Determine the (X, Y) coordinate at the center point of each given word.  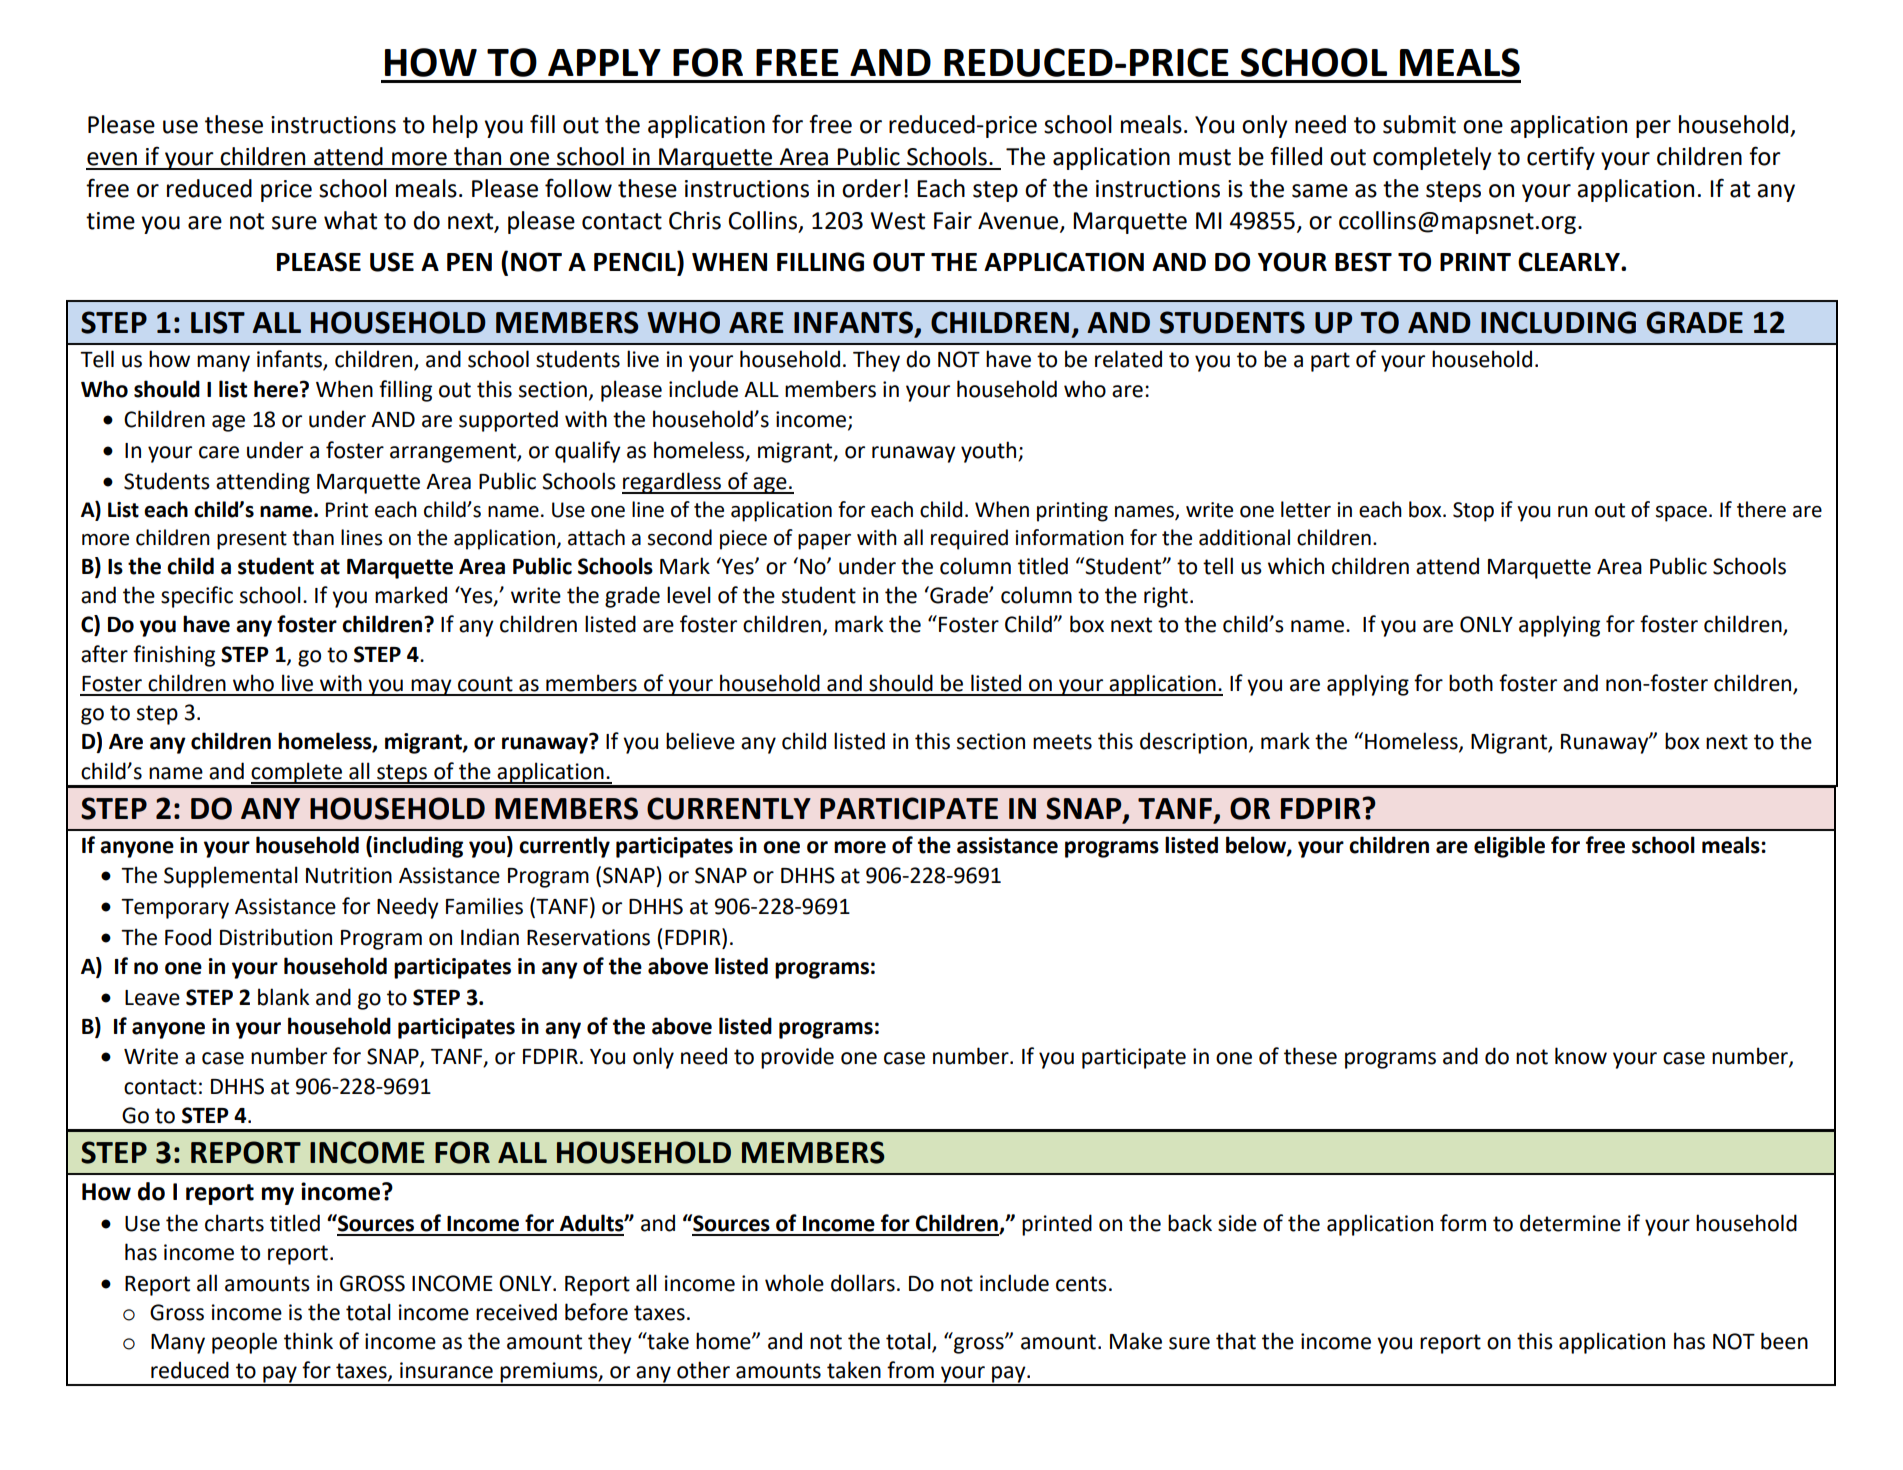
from (910, 1370)
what (350, 220)
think (308, 1341)
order (871, 188)
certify (1561, 158)
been (1784, 1341)
